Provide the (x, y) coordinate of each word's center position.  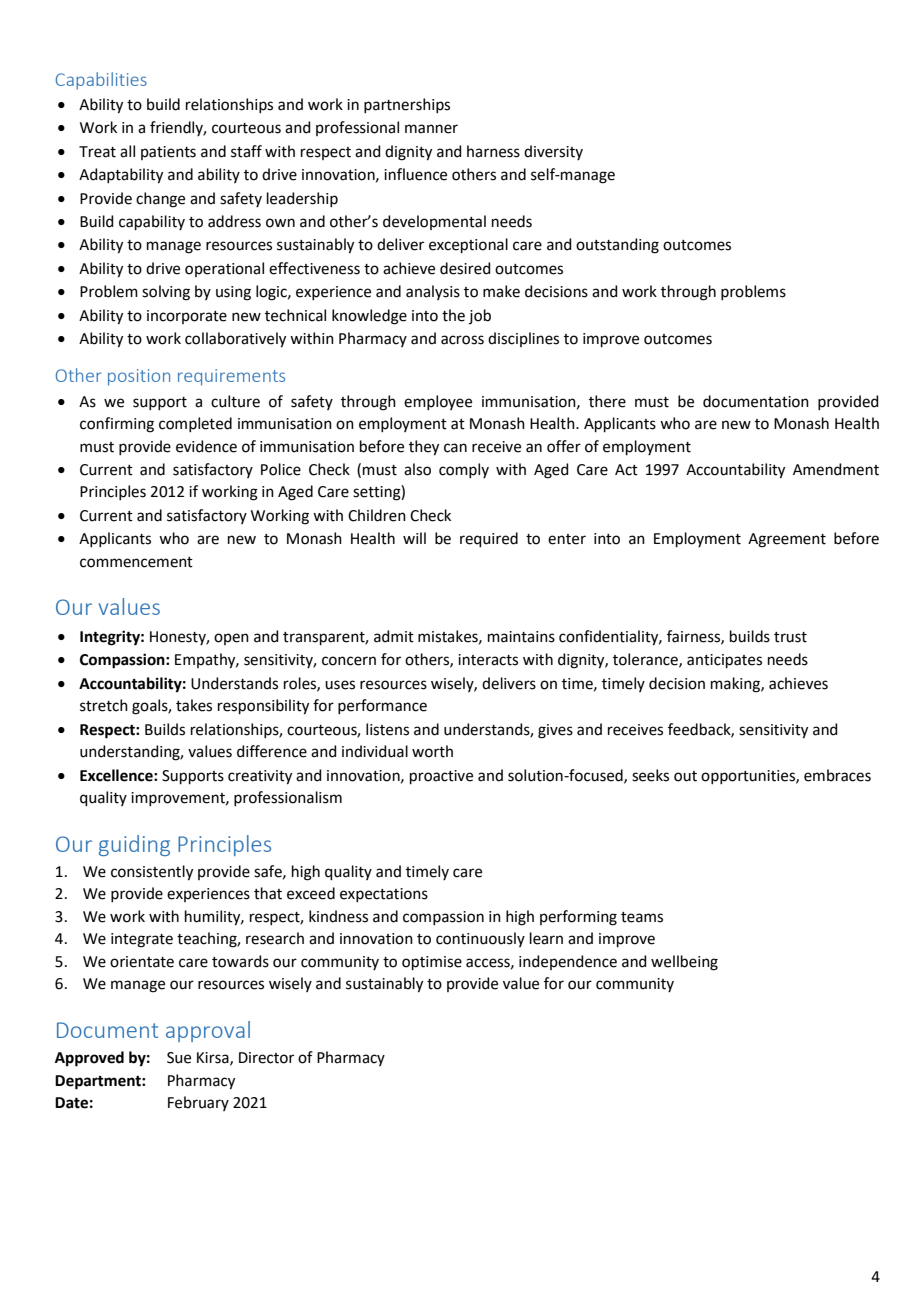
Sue (179, 1058)
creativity (260, 777)
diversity (553, 152)
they (424, 448)
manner (431, 129)
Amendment (836, 469)
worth (432, 751)
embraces (837, 775)
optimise (432, 963)
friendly (178, 128)
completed (195, 424)
